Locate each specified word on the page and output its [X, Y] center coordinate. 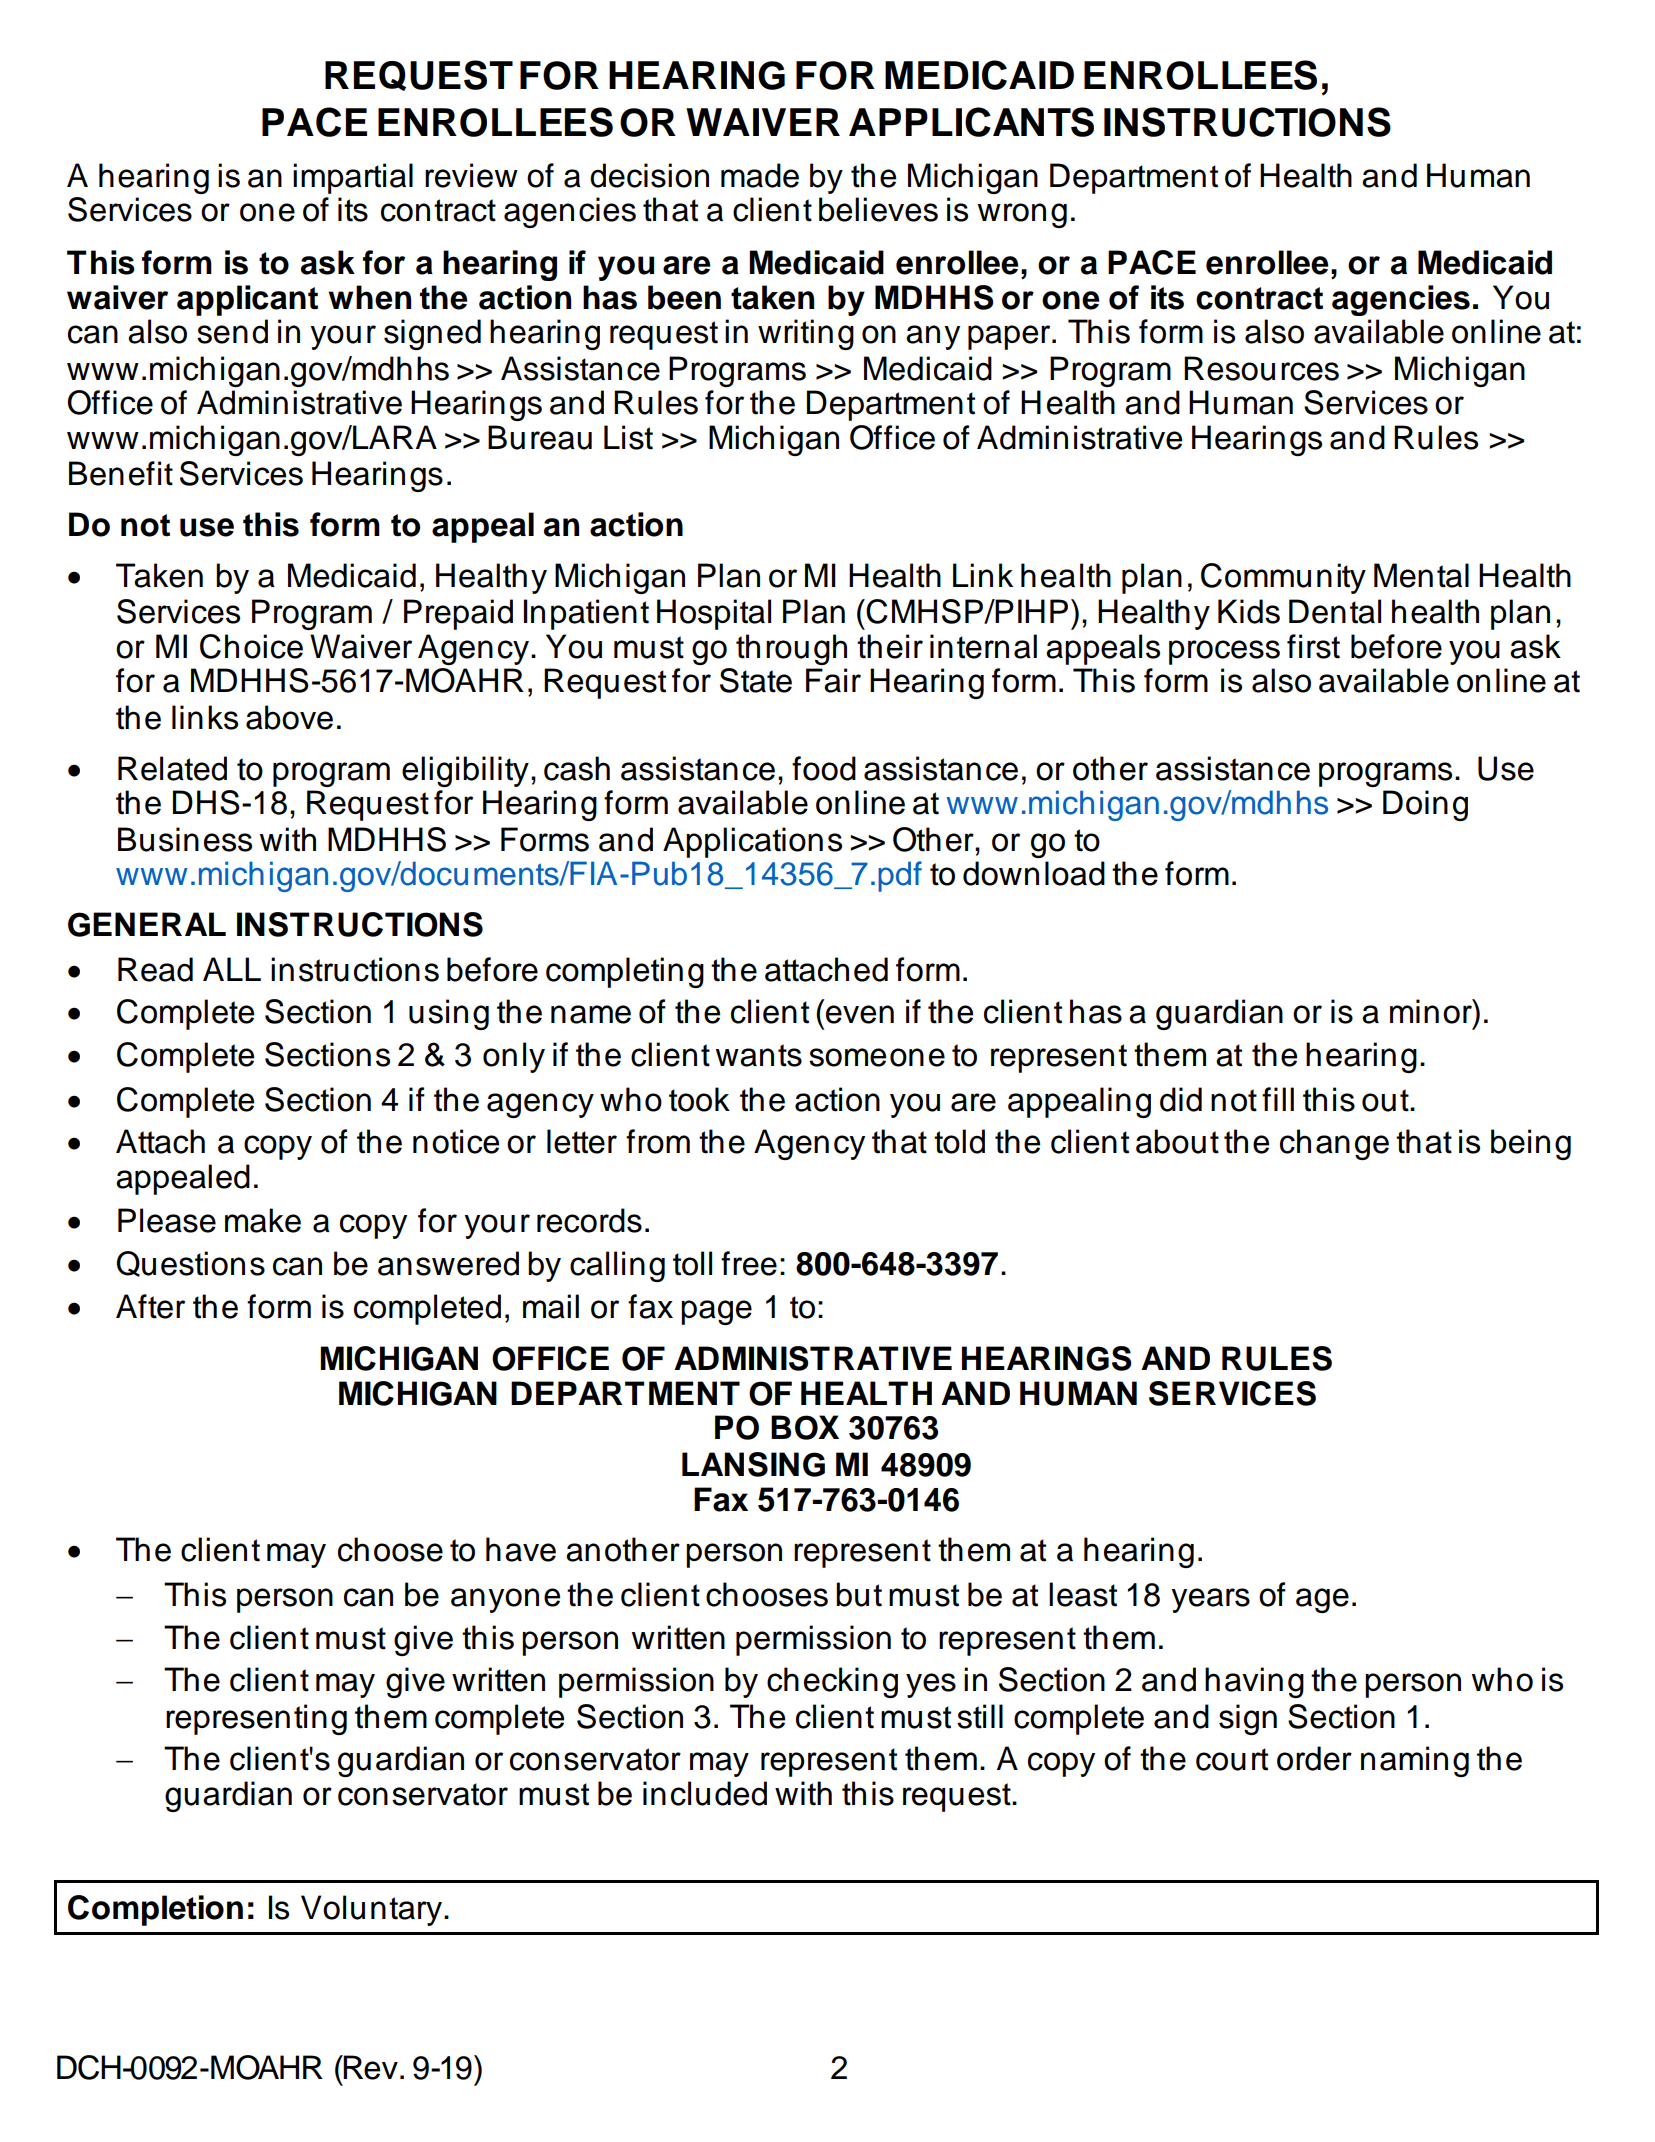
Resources [1261, 368]
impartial [353, 178]
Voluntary [371, 1910]
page [716, 1312]
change [1334, 1144]
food [824, 768]
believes [878, 209]
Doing [1425, 805]
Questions [191, 1264]
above [289, 717]
